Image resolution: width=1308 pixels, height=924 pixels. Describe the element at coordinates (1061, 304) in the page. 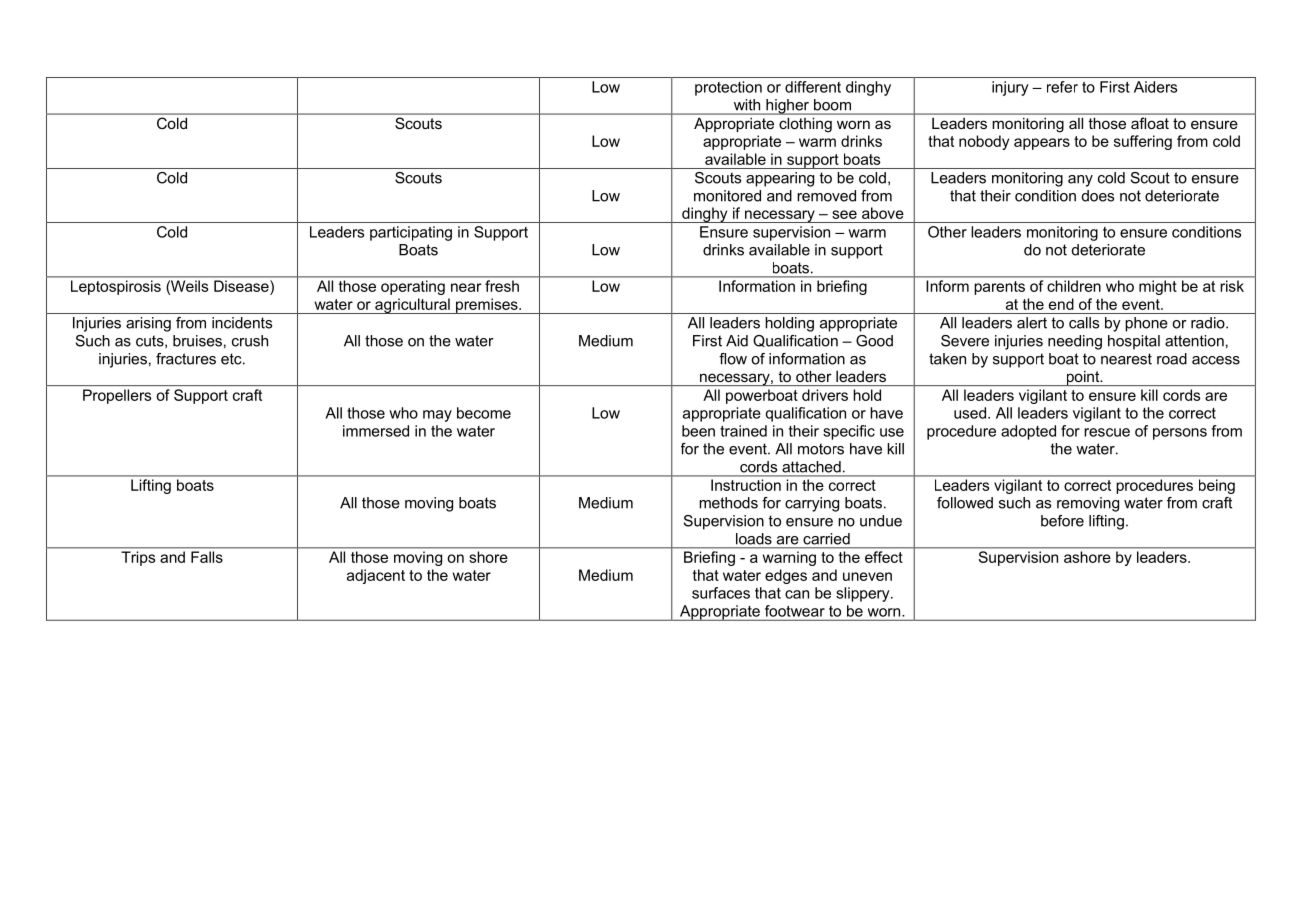

I see `end` at that location.
